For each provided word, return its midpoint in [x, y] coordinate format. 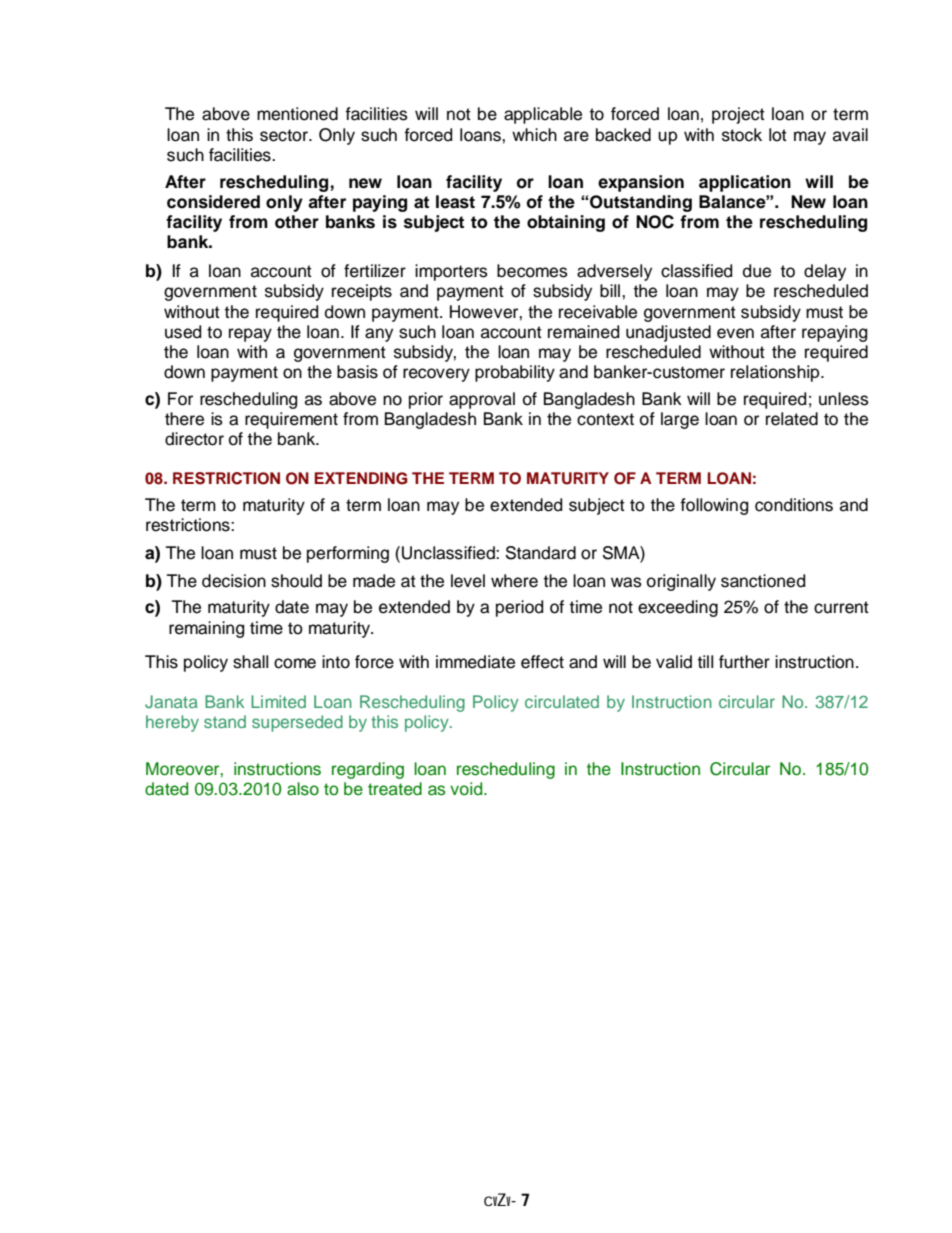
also [303, 789]
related [792, 419]
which [534, 135]
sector [285, 135]
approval [482, 400]
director [194, 439]
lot [778, 135]
